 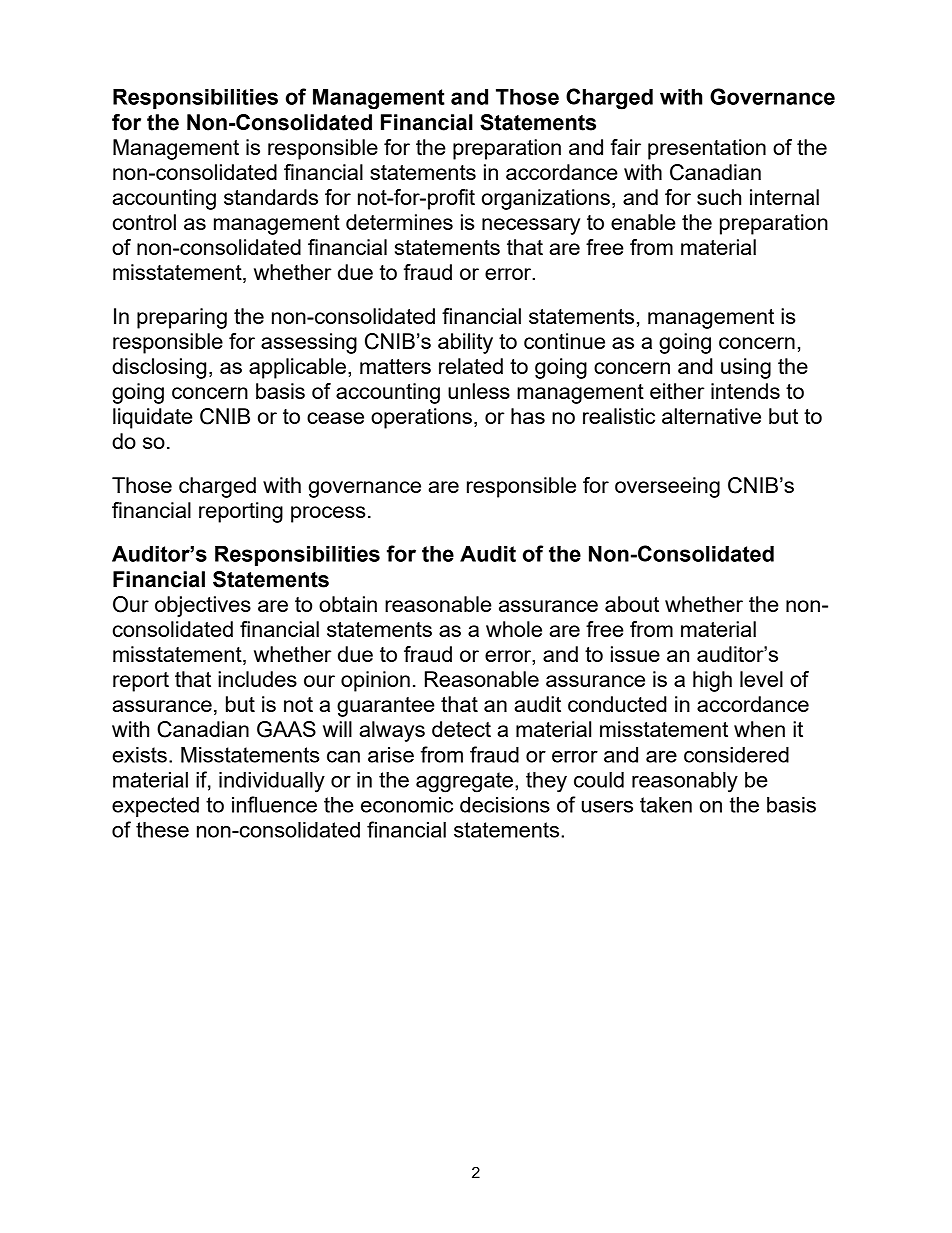 I want to click on presentation, so click(x=707, y=149).
